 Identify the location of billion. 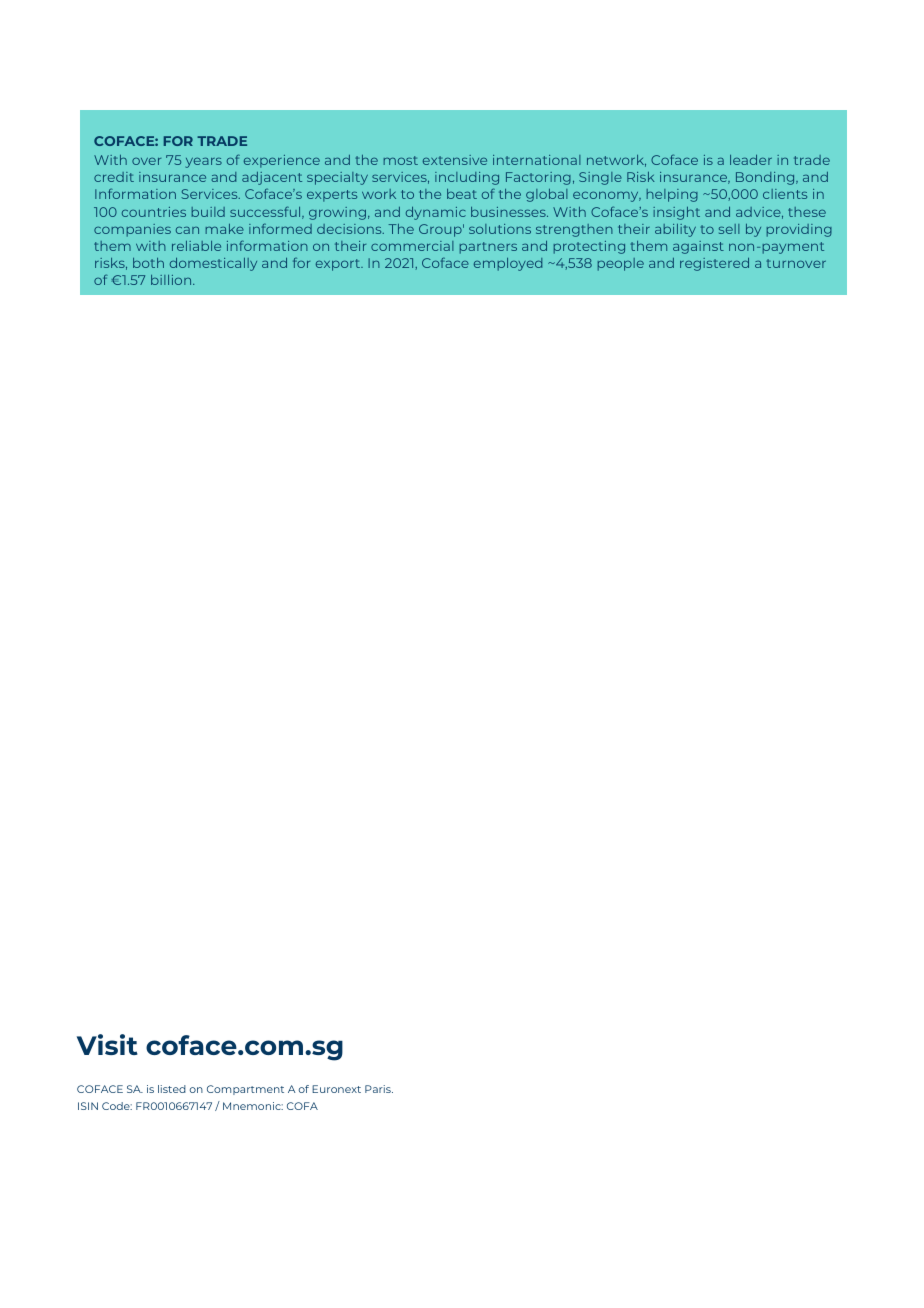
(172, 280).
